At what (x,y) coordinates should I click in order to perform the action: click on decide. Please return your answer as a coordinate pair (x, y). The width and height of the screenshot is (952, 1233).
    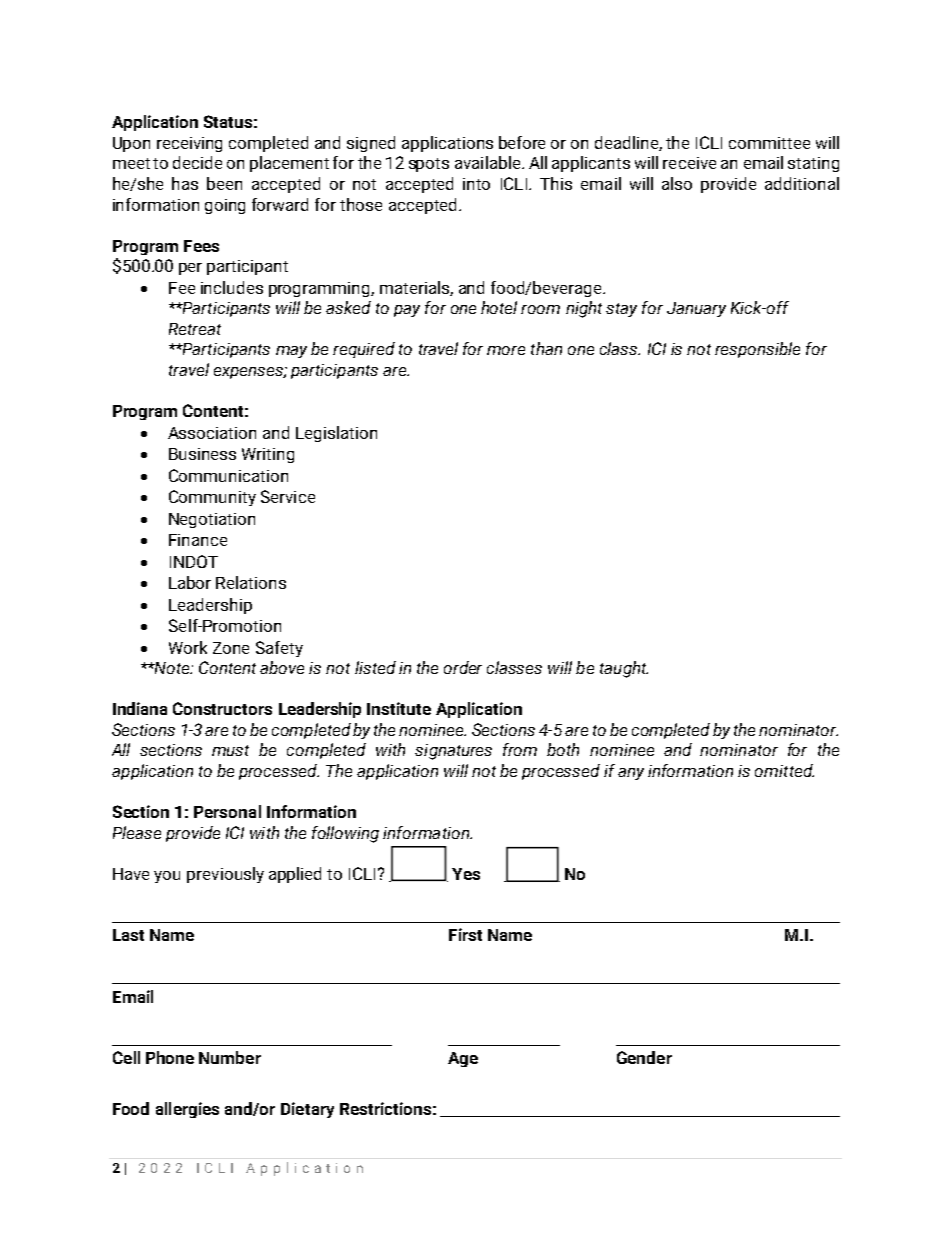
    Looking at the image, I should click on (197, 162).
